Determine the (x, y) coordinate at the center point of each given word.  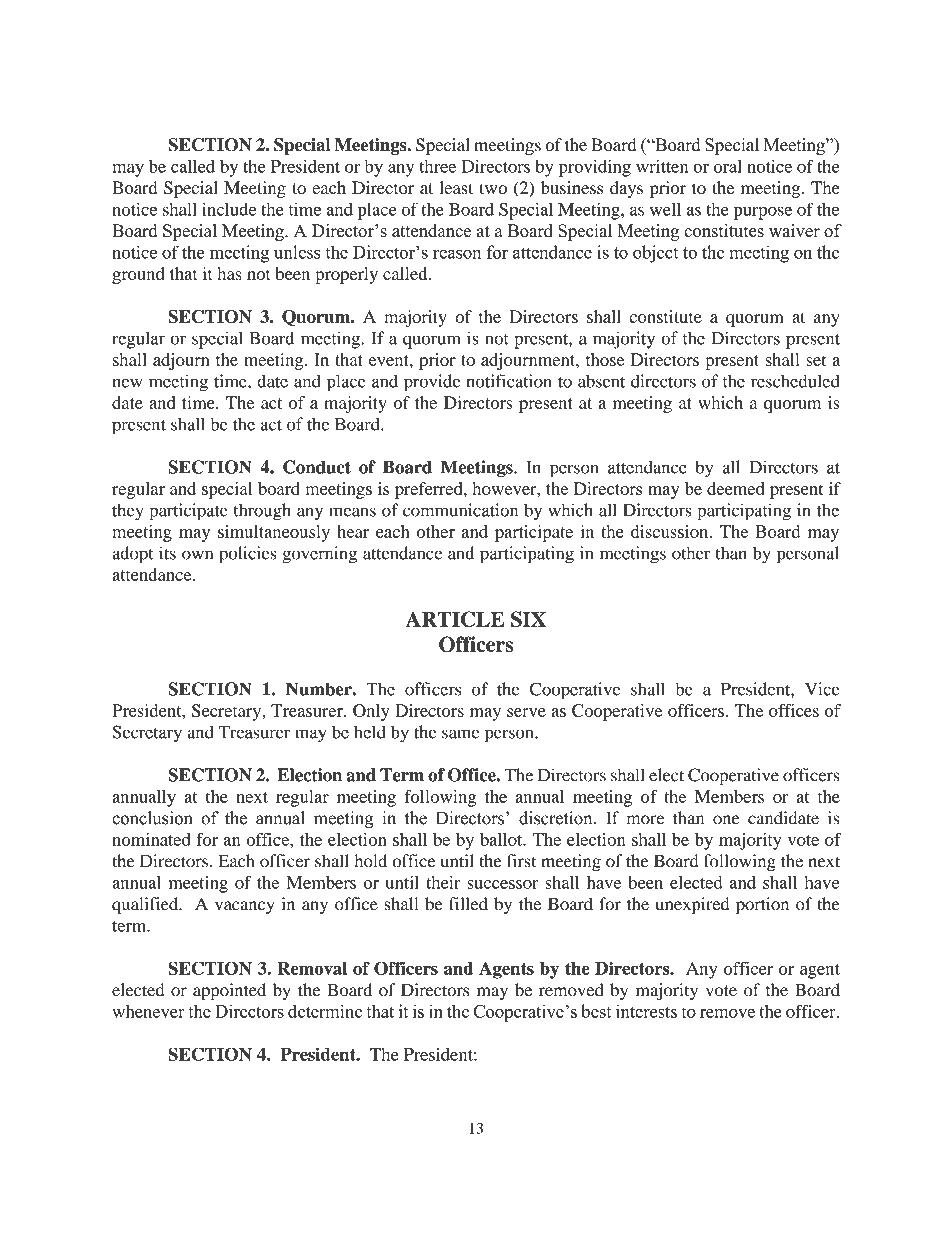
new (127, 383)
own (197, 555)
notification (509, 381)
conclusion (152, 818)
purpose (763, 213)
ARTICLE (455, 619)
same (460, 734)
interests (646, 1011)
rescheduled (795, 381)
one (726, 820)
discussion (671, 531)
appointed (229, 992)
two (493, 188)
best (596, 1011)
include (229, 209)
